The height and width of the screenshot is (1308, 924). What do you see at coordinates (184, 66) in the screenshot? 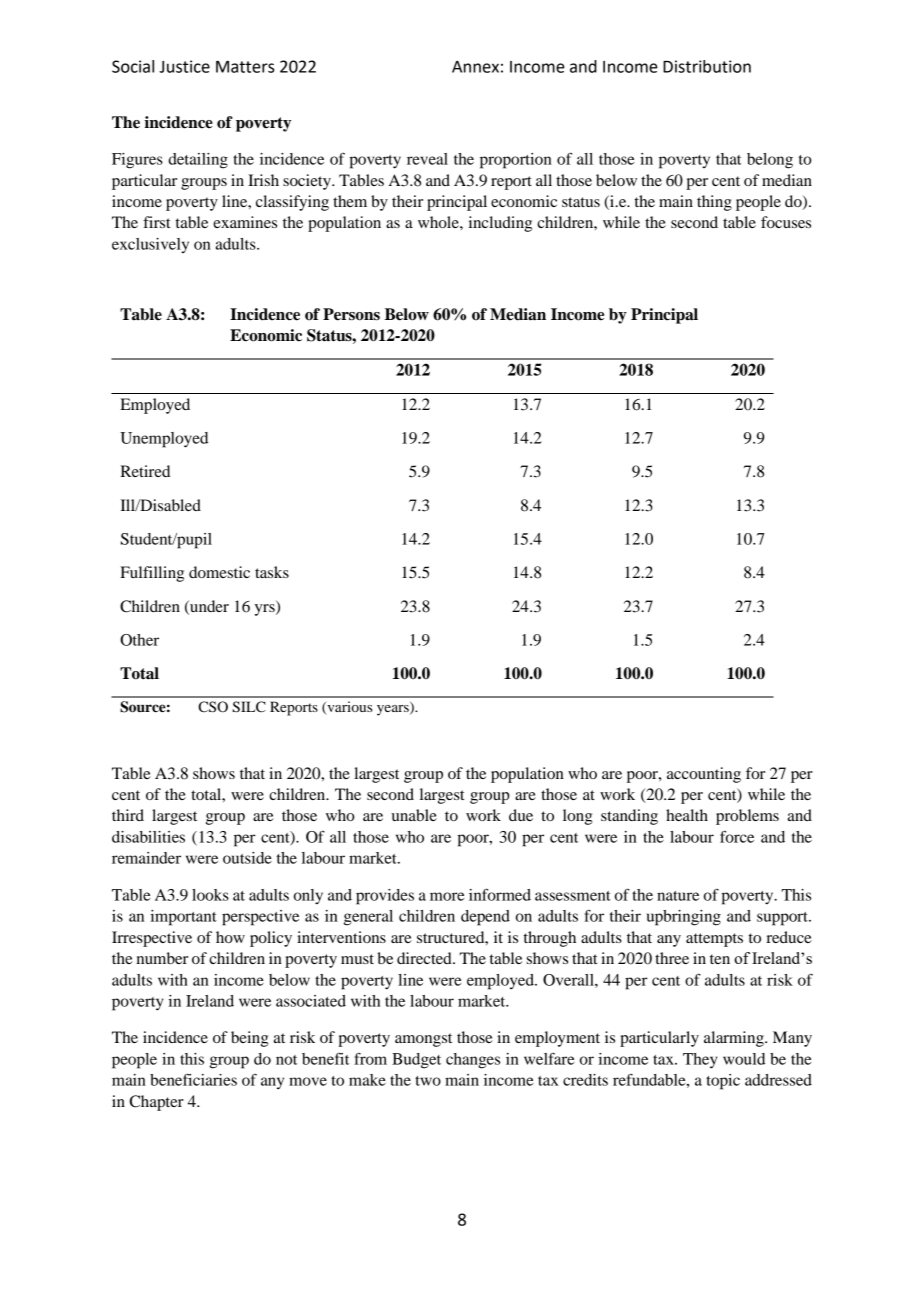
I see `Justice` at bounding box center [184, 66].
